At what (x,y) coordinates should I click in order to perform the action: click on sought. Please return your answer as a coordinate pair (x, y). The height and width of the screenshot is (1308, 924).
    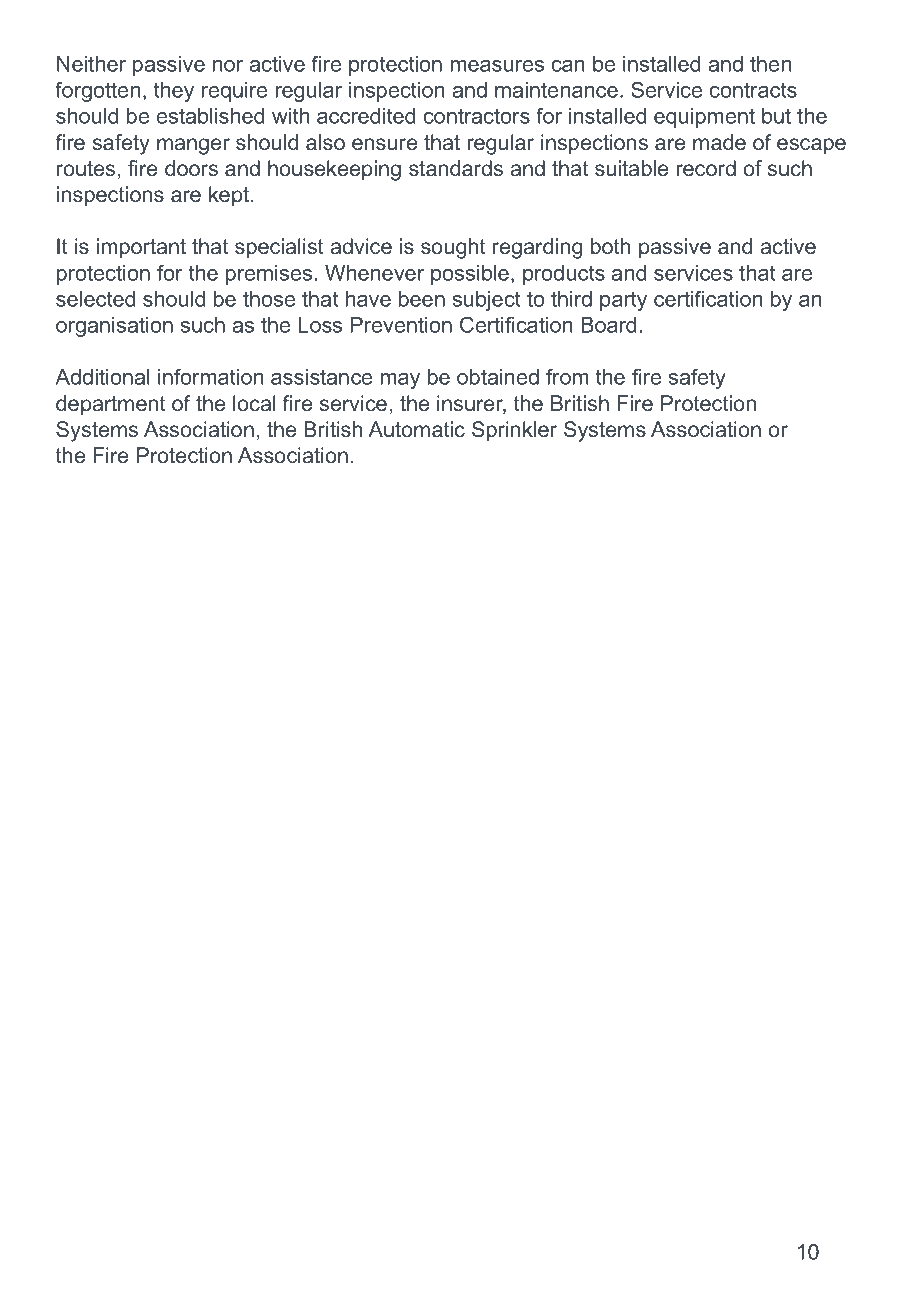
    Looking at the image, I should click on (453, 248).
